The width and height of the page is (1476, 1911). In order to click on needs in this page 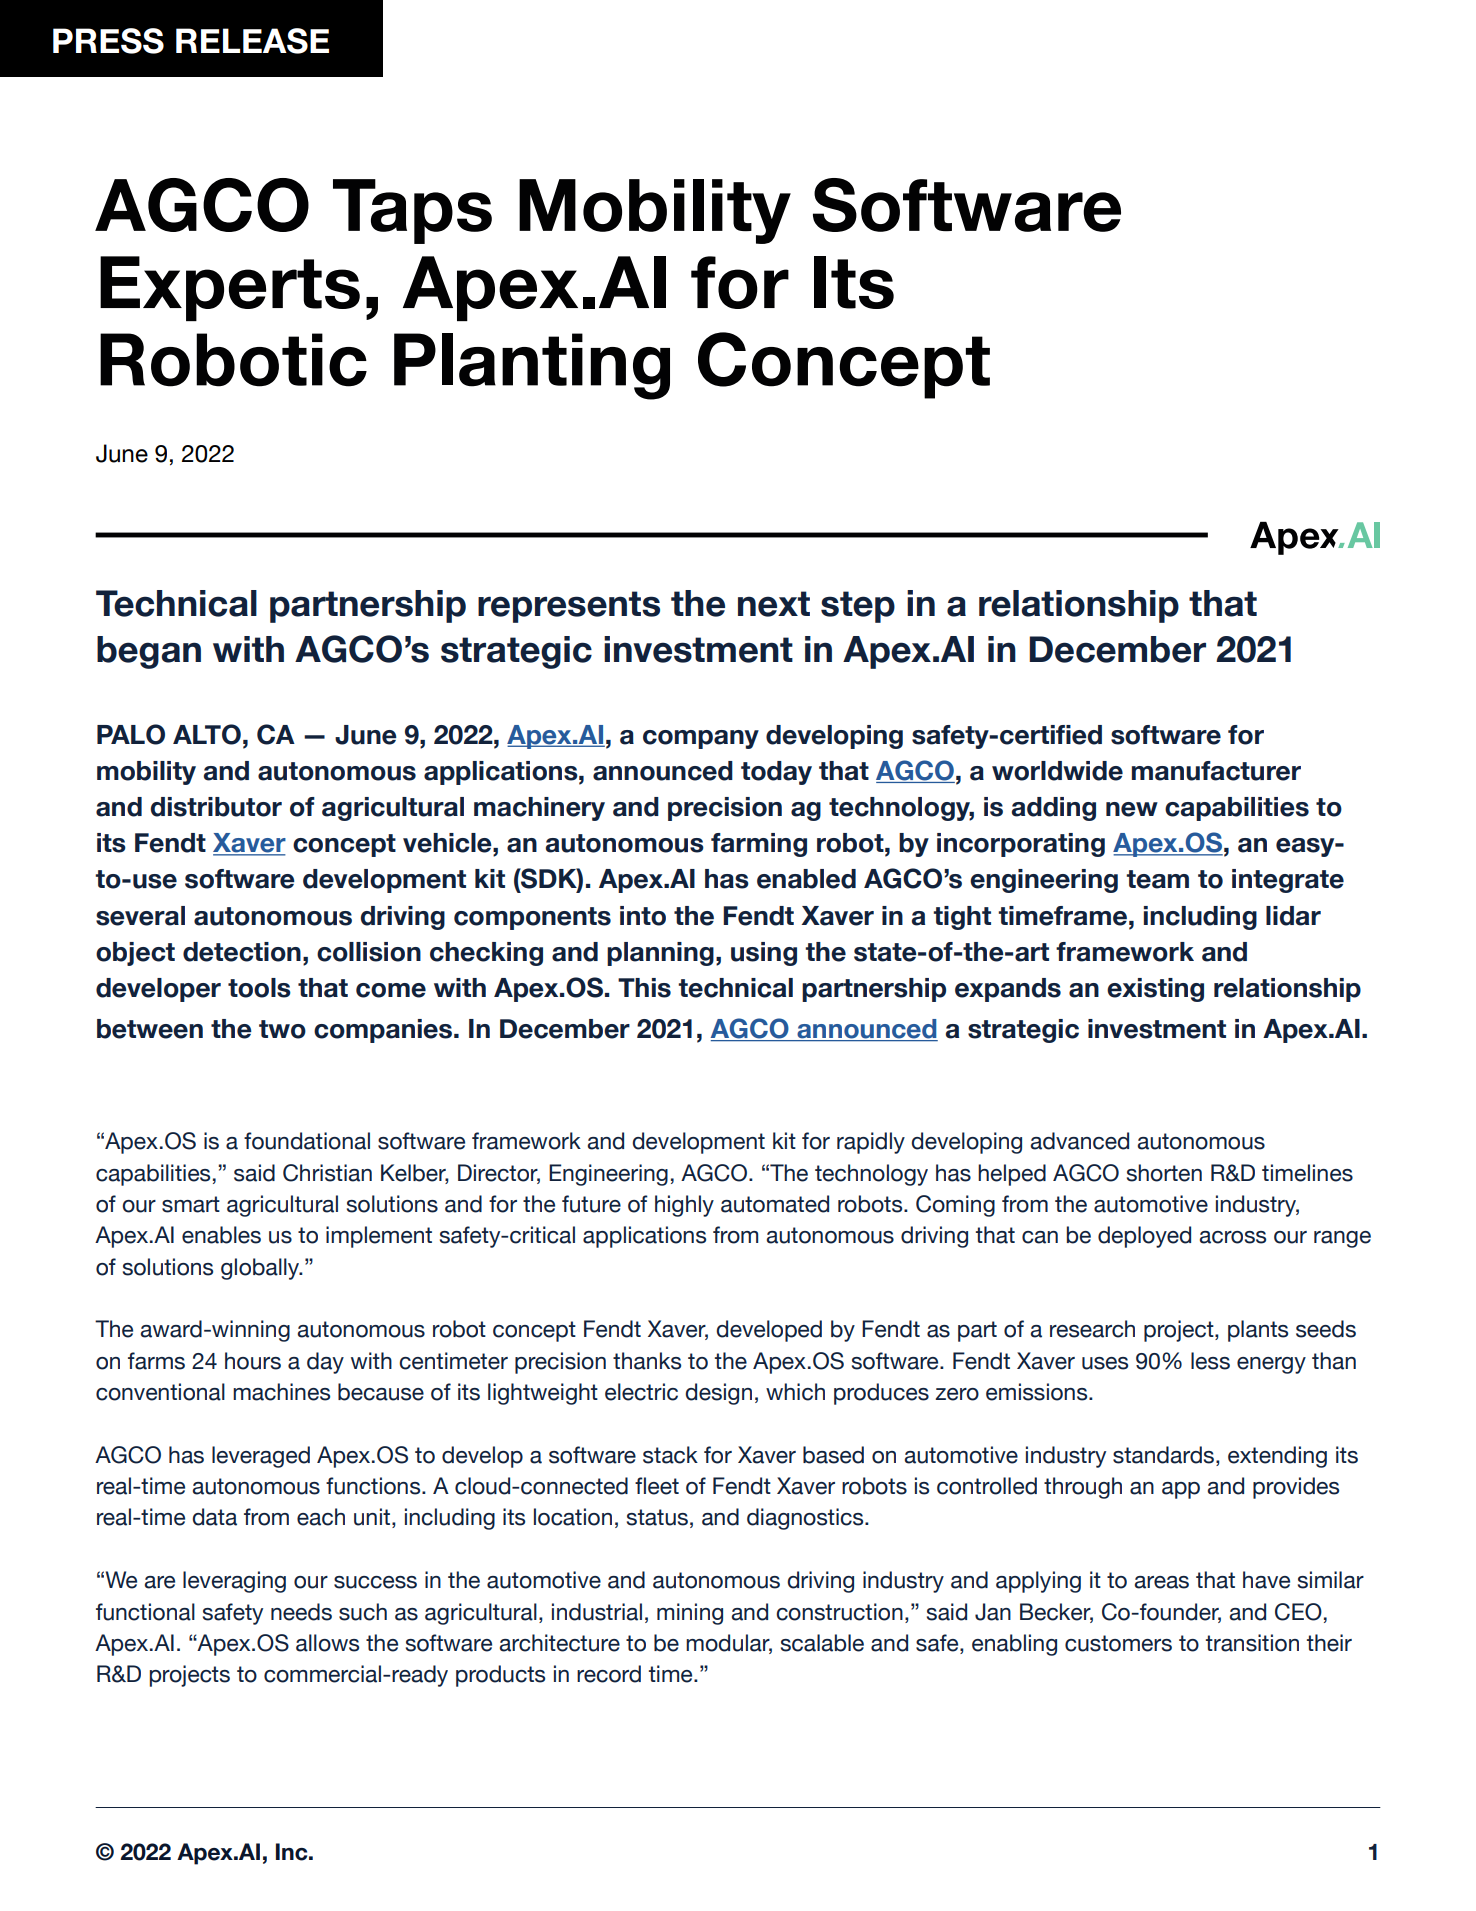, I will do `click(301, 1612)`.
